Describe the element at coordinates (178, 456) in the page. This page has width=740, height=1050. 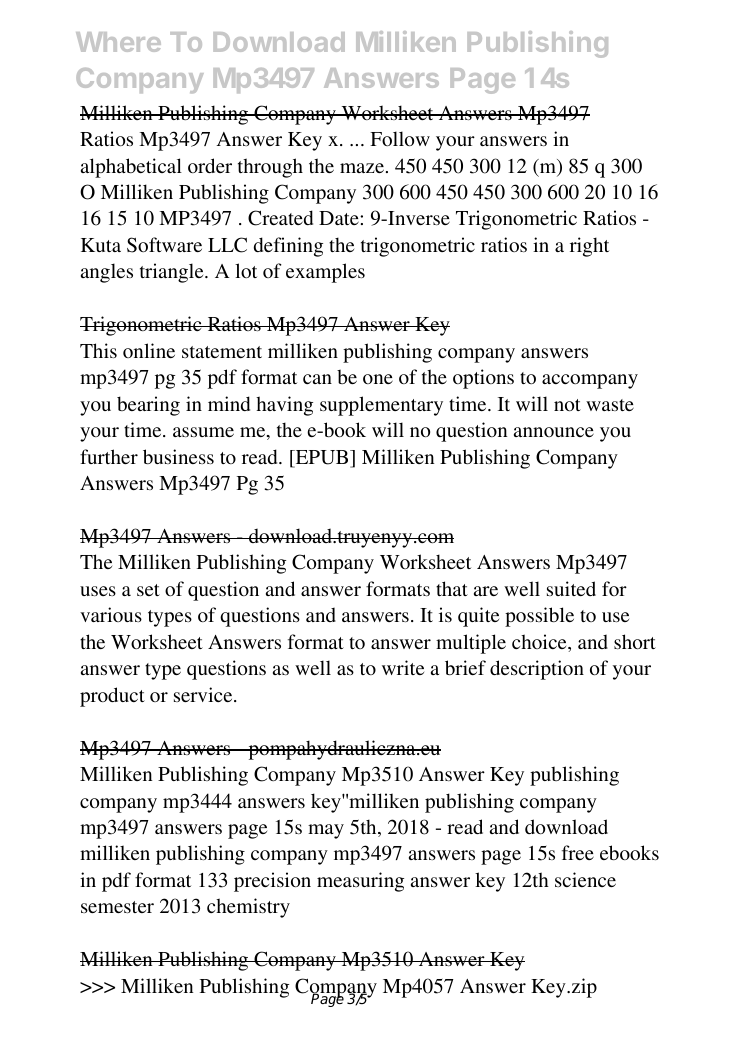
I see `business` at that location.
